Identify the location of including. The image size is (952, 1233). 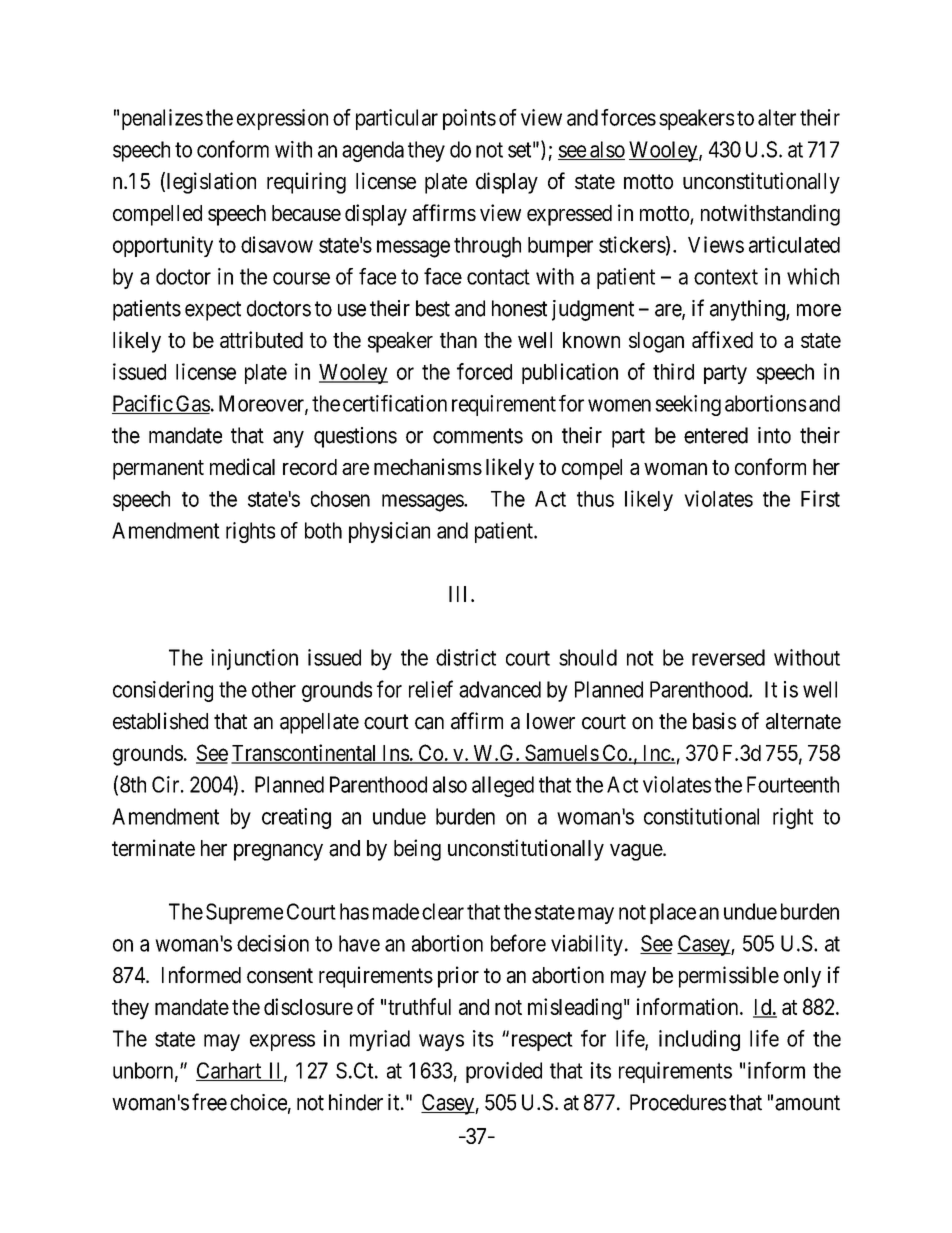
(699, 1040).
